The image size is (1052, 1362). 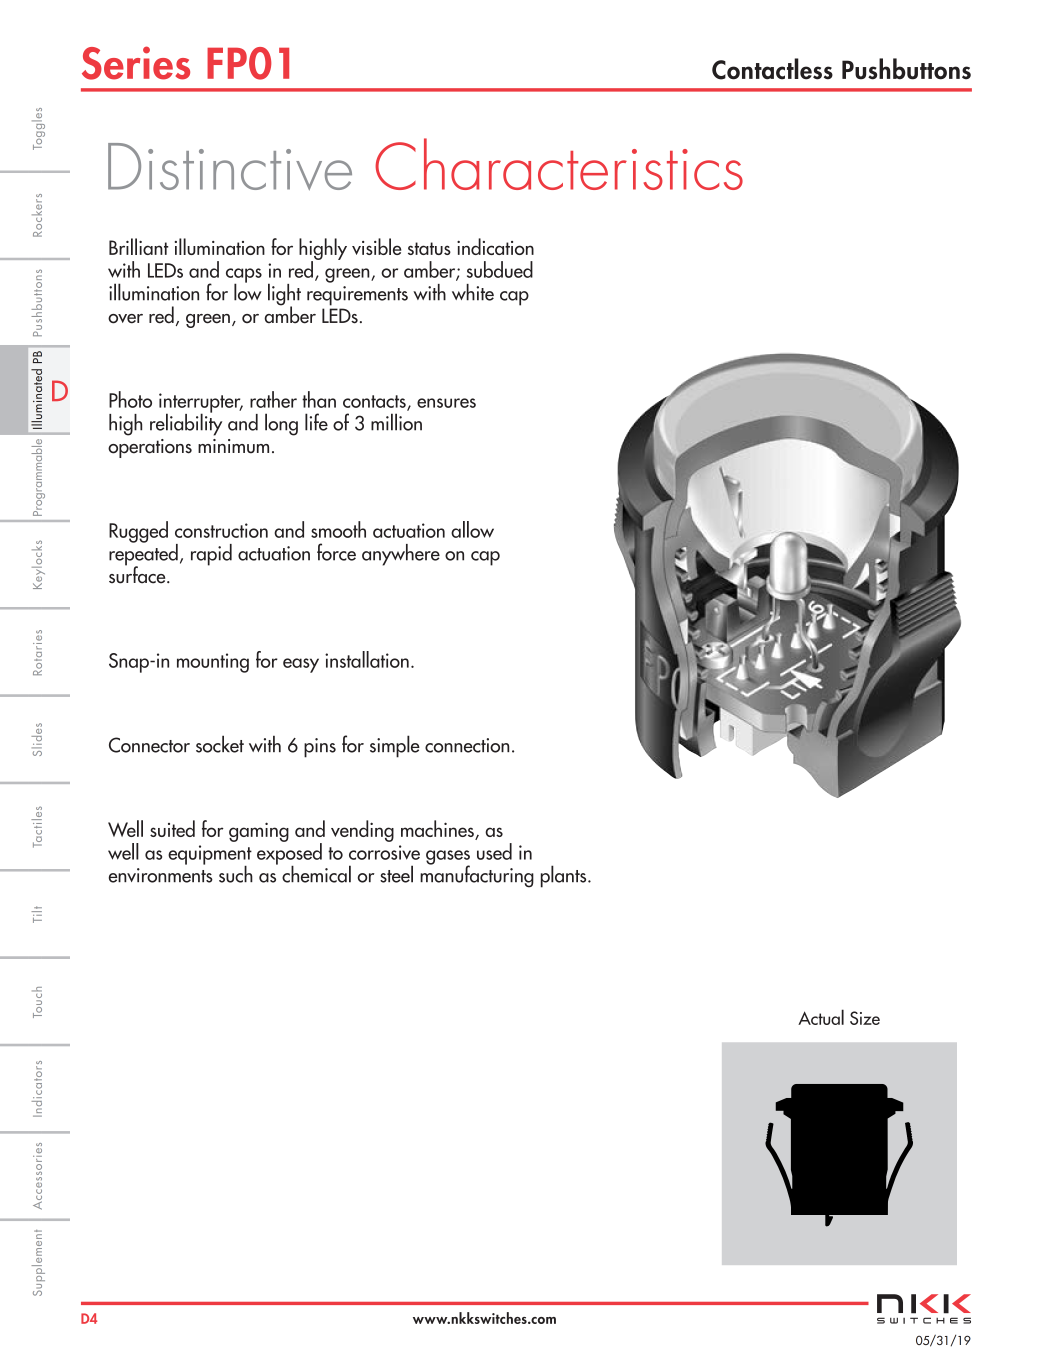 I want to click on such, so click(x=236, y=874).
